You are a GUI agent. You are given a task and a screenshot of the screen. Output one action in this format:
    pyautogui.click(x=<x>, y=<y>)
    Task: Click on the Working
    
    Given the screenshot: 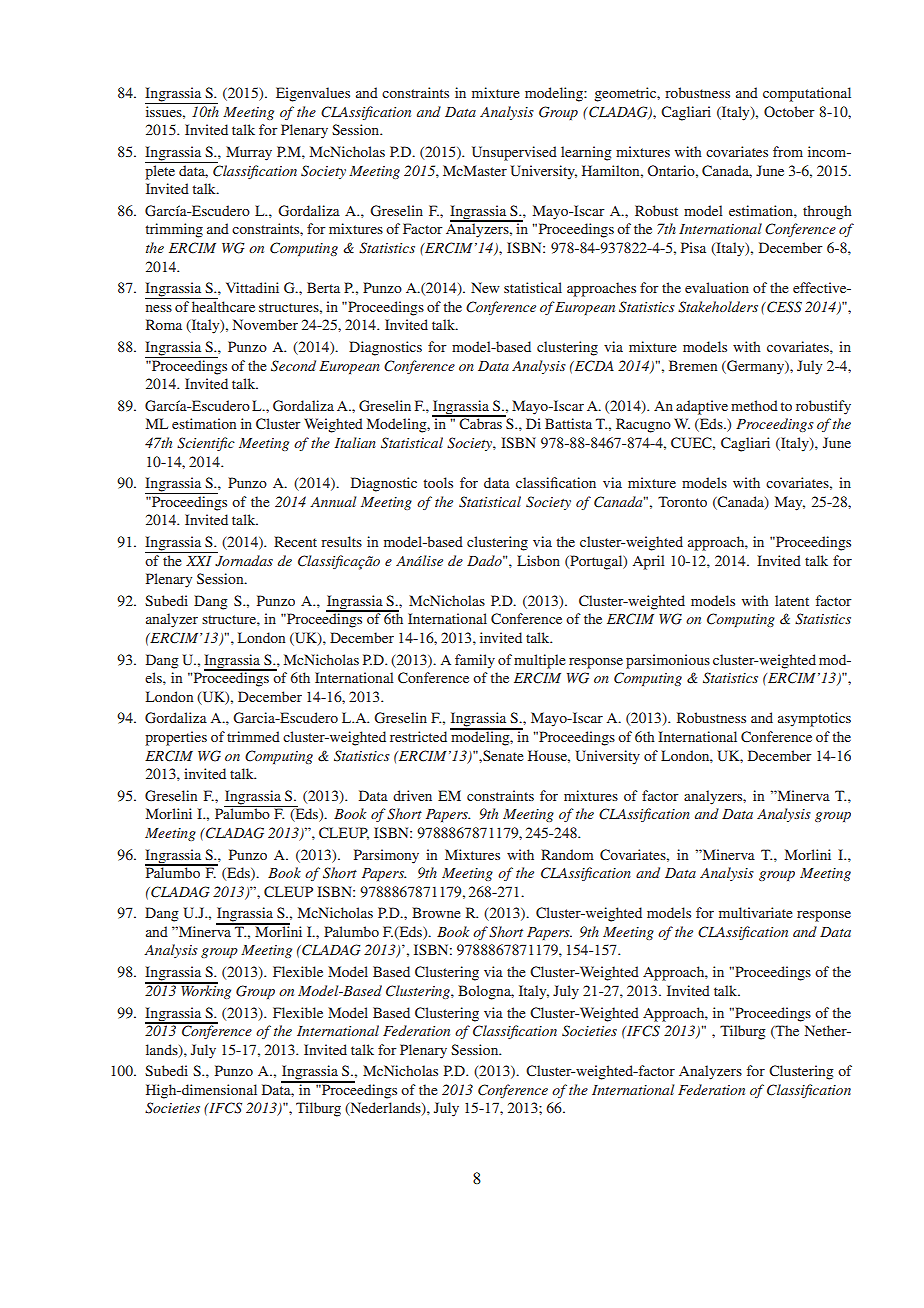 What is the action you would take?
    pyautogui.click(x=205, y=991)
